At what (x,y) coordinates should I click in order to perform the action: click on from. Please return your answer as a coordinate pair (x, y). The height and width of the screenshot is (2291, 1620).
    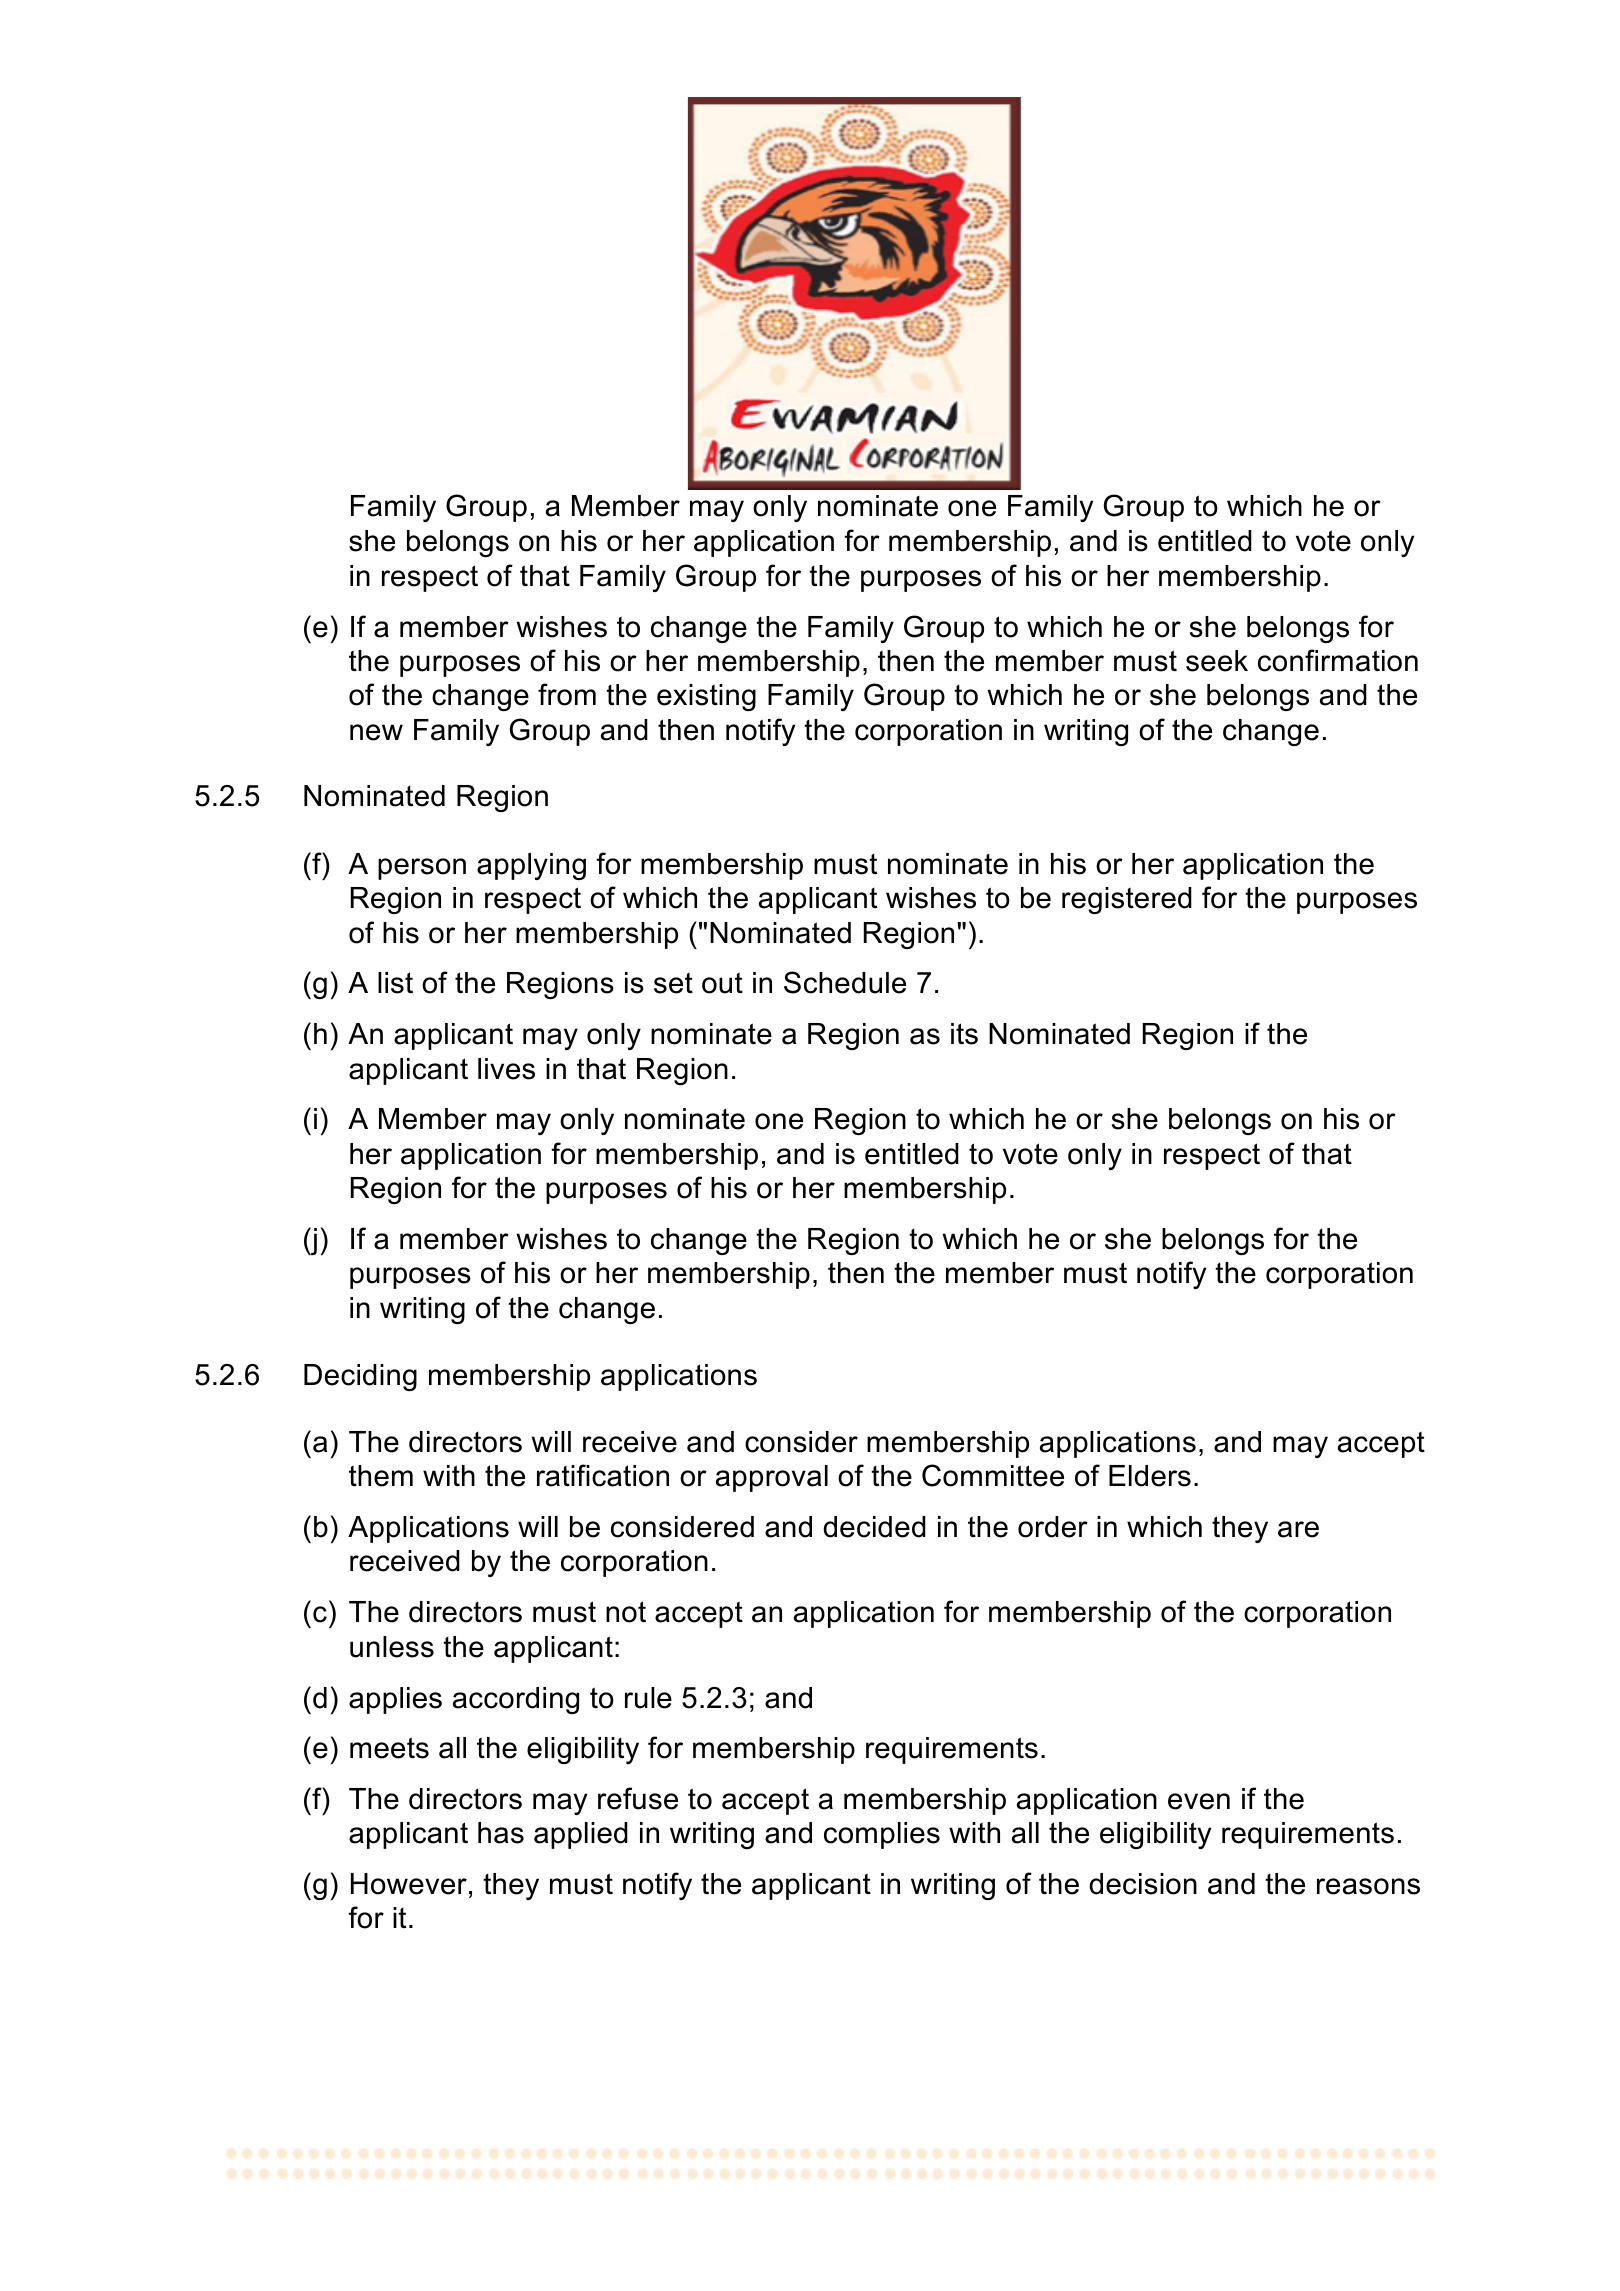
    Looking at the image, I should click on (567, 694).
